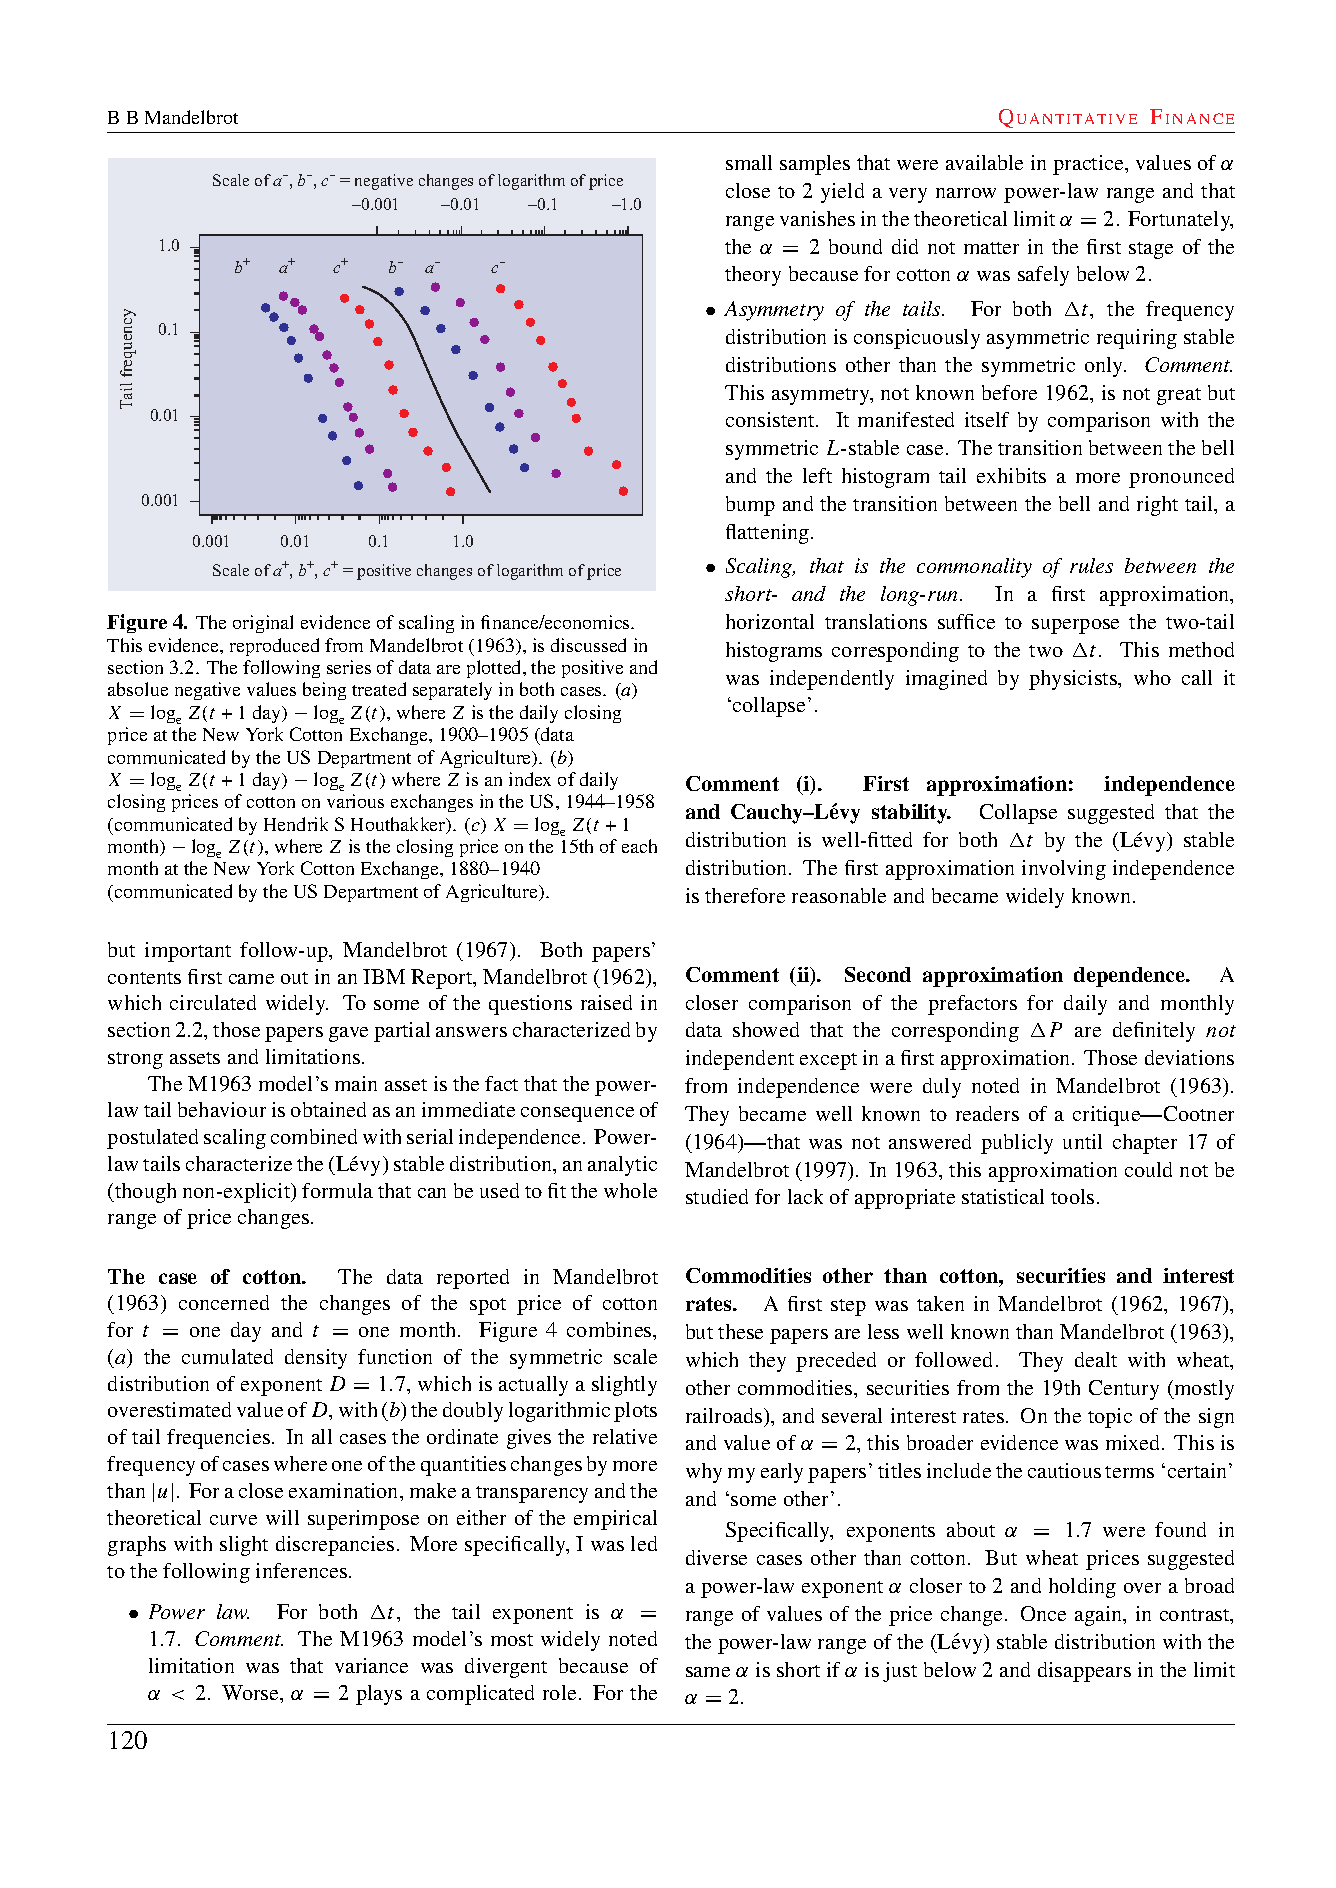  I want to click on disappears, so click(1084, 1672).
